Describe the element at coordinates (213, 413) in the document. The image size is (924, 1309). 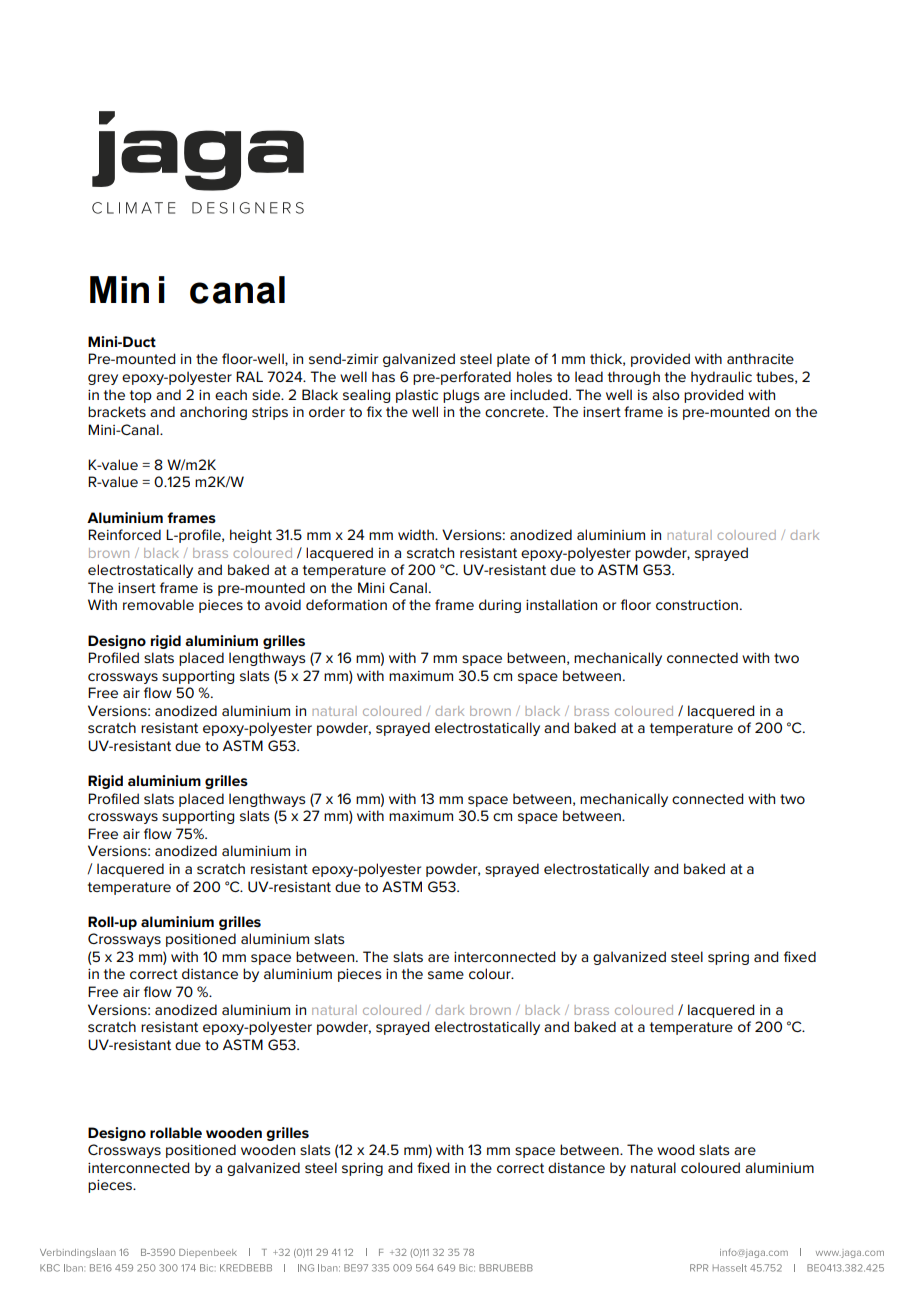
I see `anchoring` at that location.
